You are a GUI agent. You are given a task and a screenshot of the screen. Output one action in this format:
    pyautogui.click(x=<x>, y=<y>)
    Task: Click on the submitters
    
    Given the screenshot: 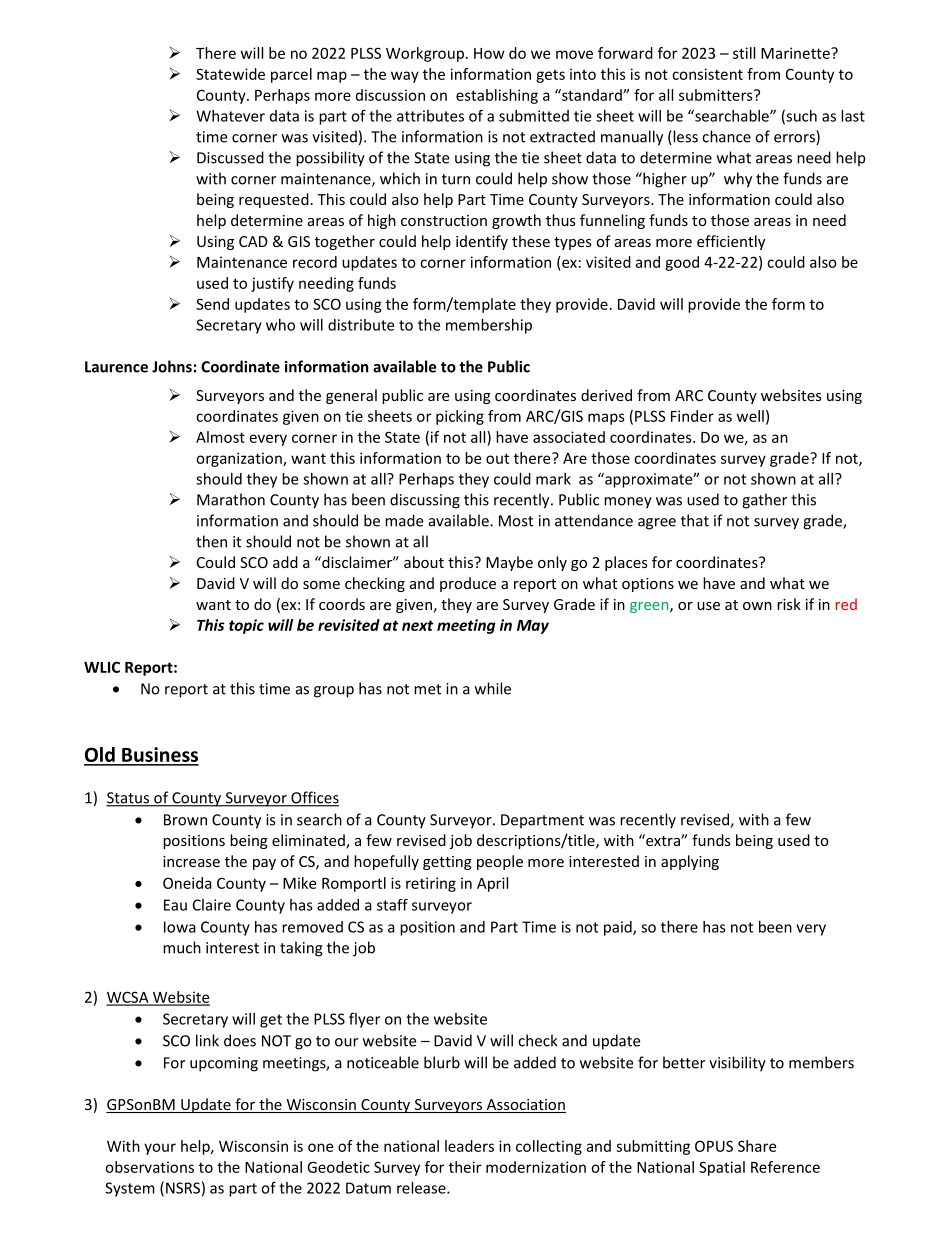 What is the action you would take?
    pyautogui.click(x=717, y=95)
